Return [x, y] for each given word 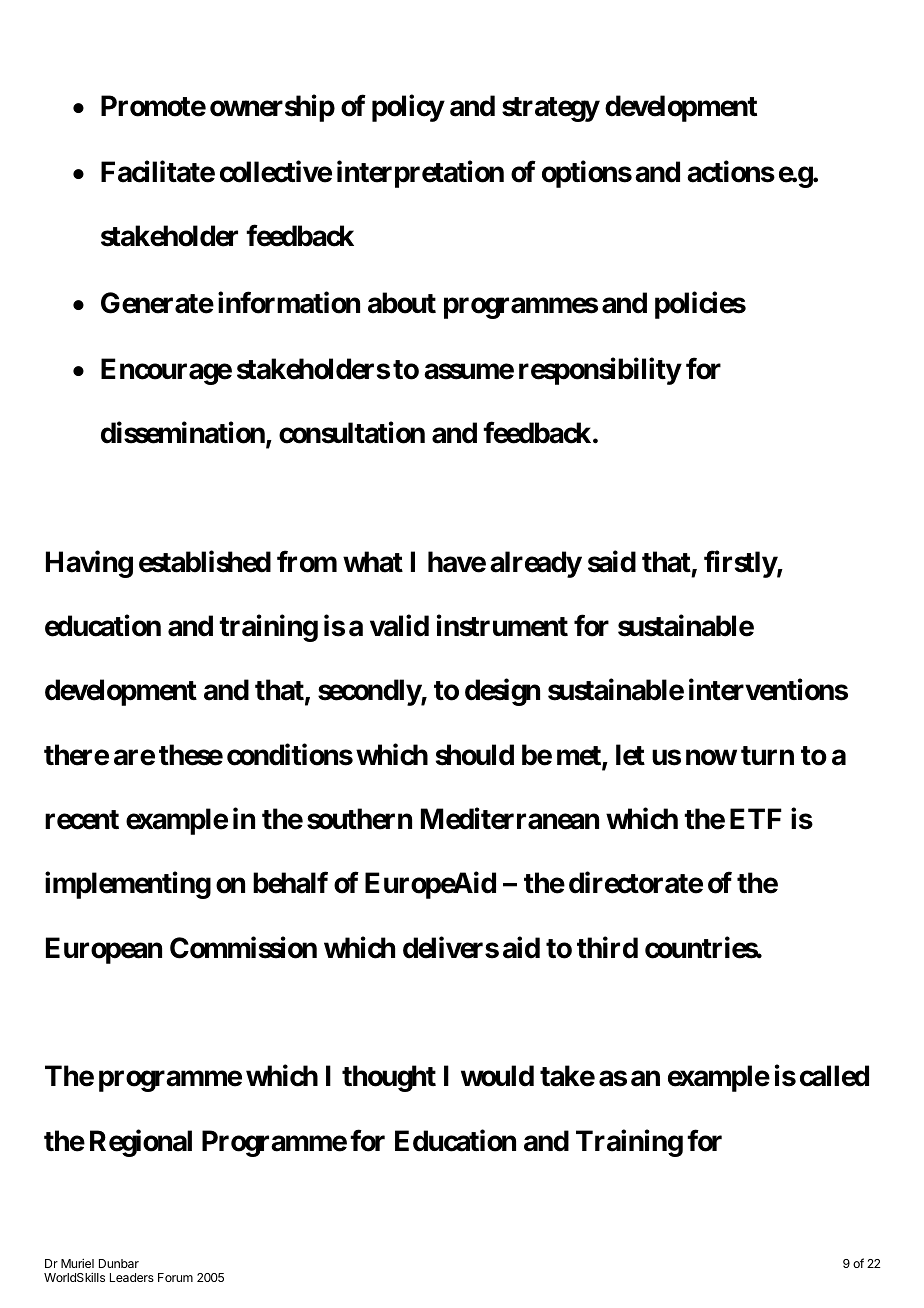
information [289, 302]
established [205, 561]
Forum [175, 1277]
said [612, 561]
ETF [756, 818]
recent [82, 820]
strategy [551, 109]
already [536, 564]
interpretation [420, 174]
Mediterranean [510, 819]
